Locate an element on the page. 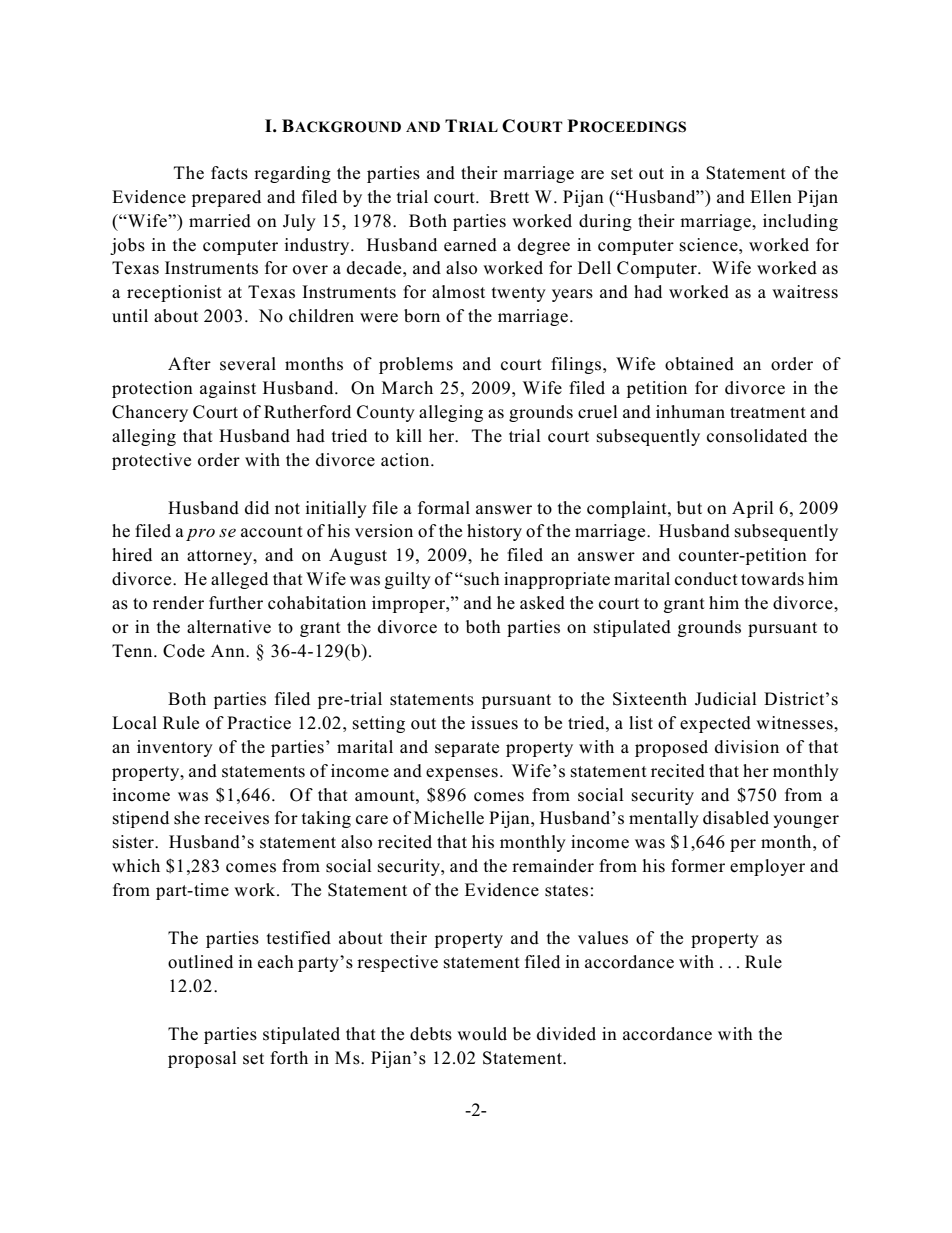  formal is located at coordinates (444, 508).
